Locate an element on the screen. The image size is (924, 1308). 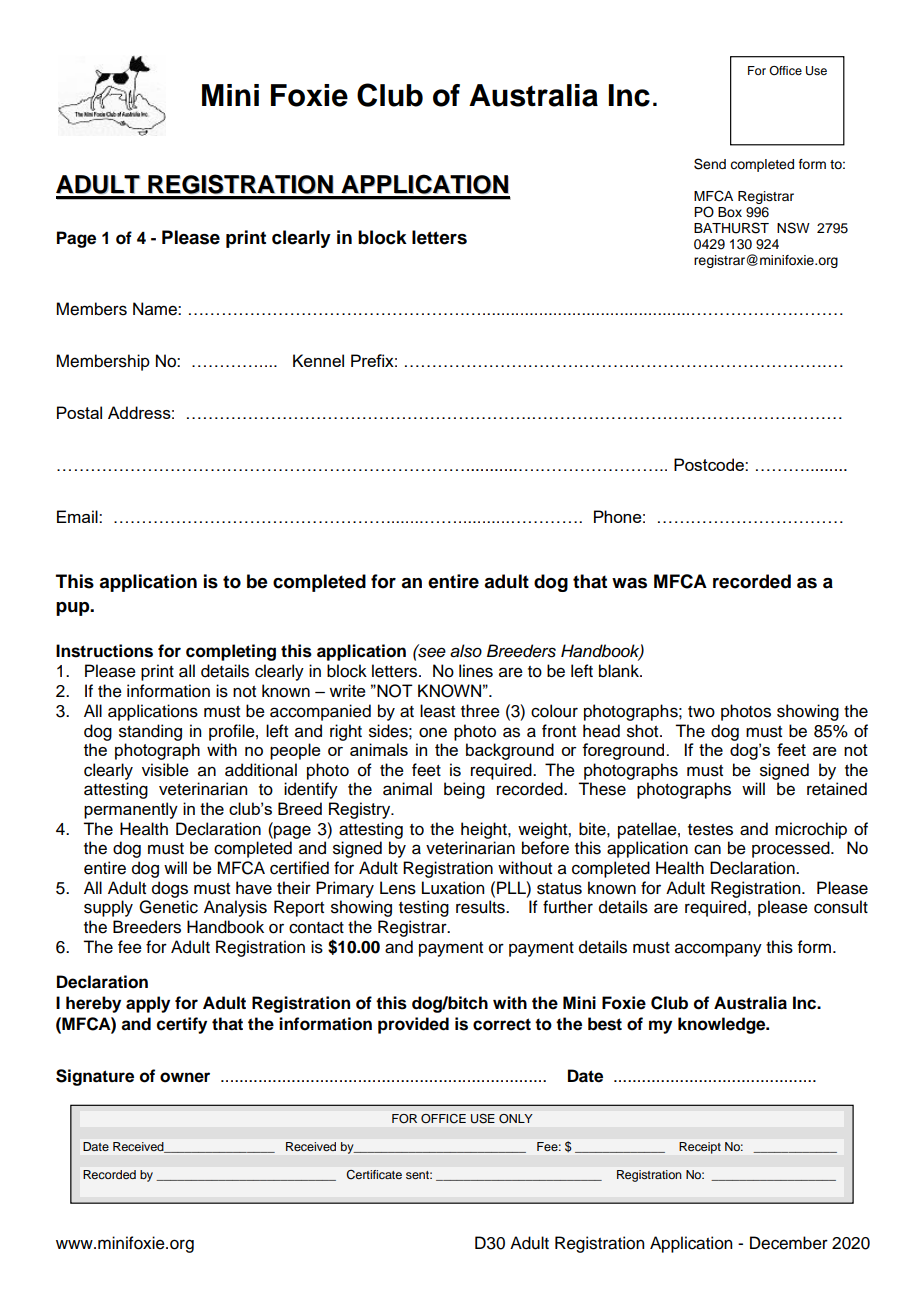
December is located at coordinates (789, 1243).
